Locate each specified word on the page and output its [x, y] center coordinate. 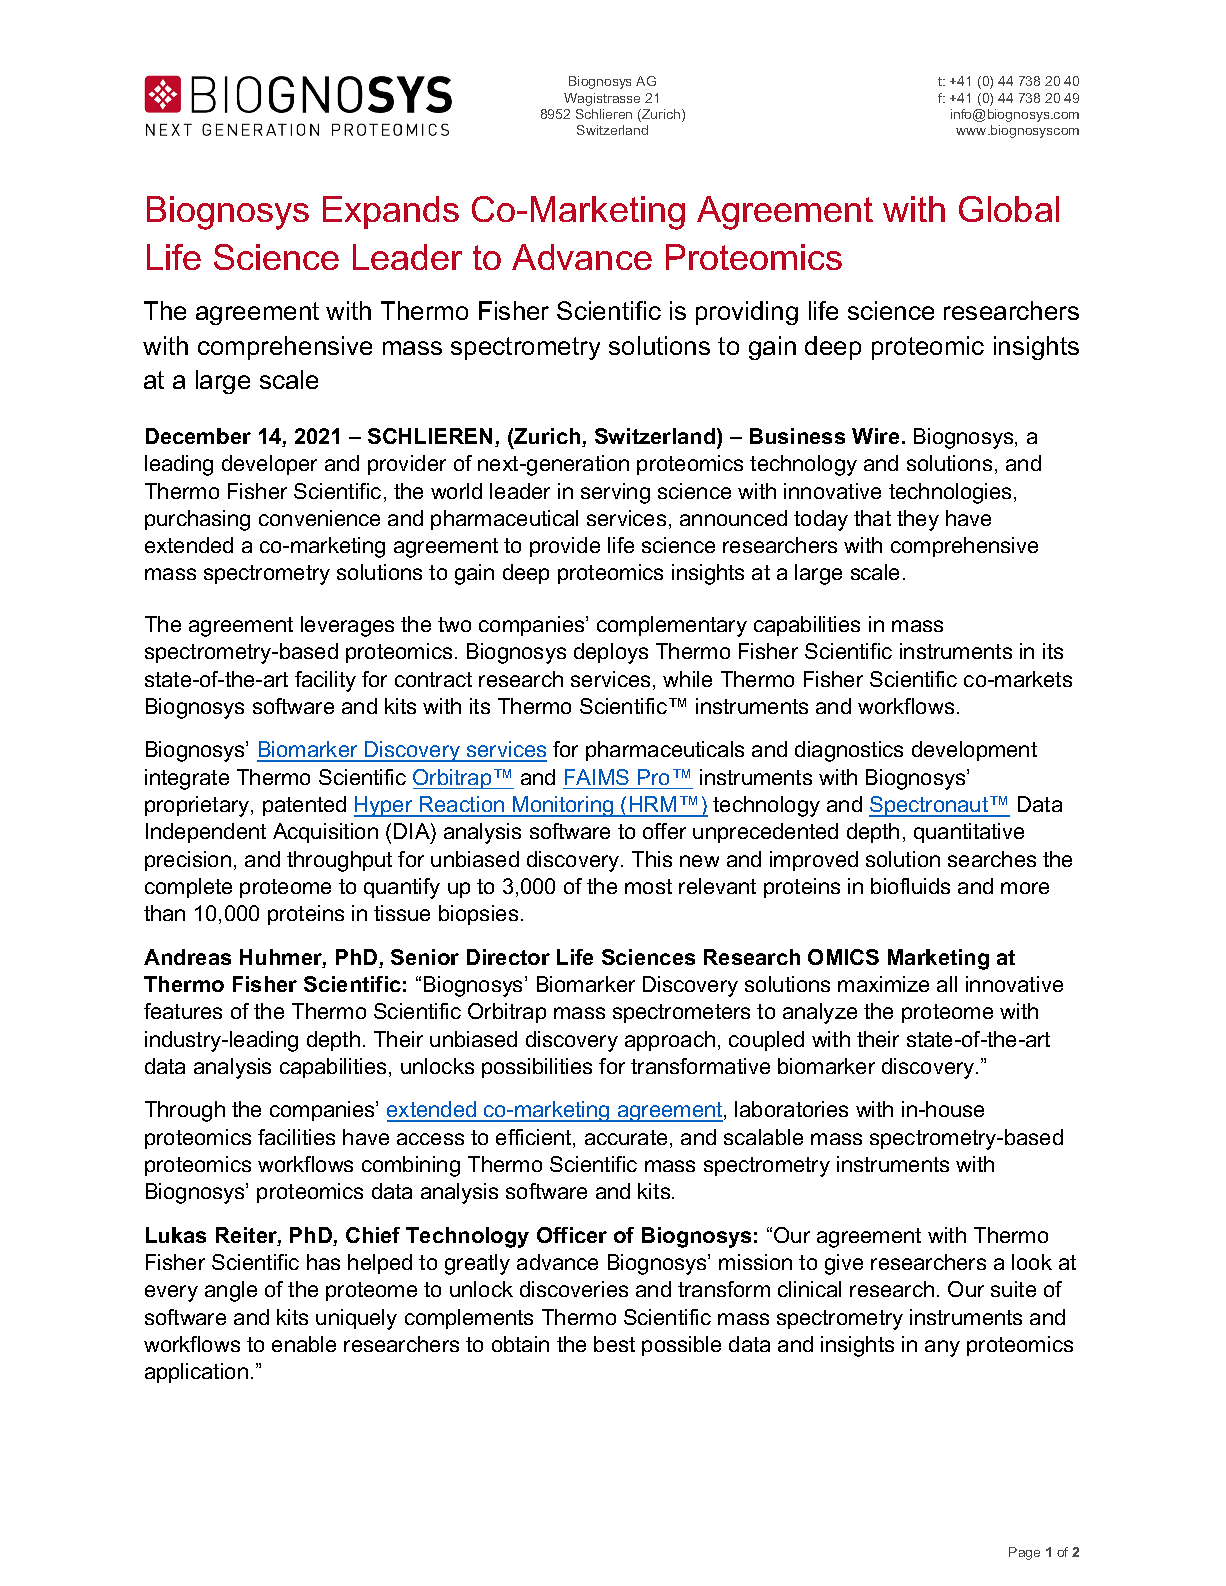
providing [747, 313]
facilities [296, 1137]
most [648, 886]
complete [188, 888]
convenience [319, 518]
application [196, 1373]
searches [992, 859]
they [918, 520]
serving [615, 493]
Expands [391, 212]
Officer [572, 1235]
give [844, 1264]
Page [1024, 1553]
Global [1009, 209]
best [614, 1344]
